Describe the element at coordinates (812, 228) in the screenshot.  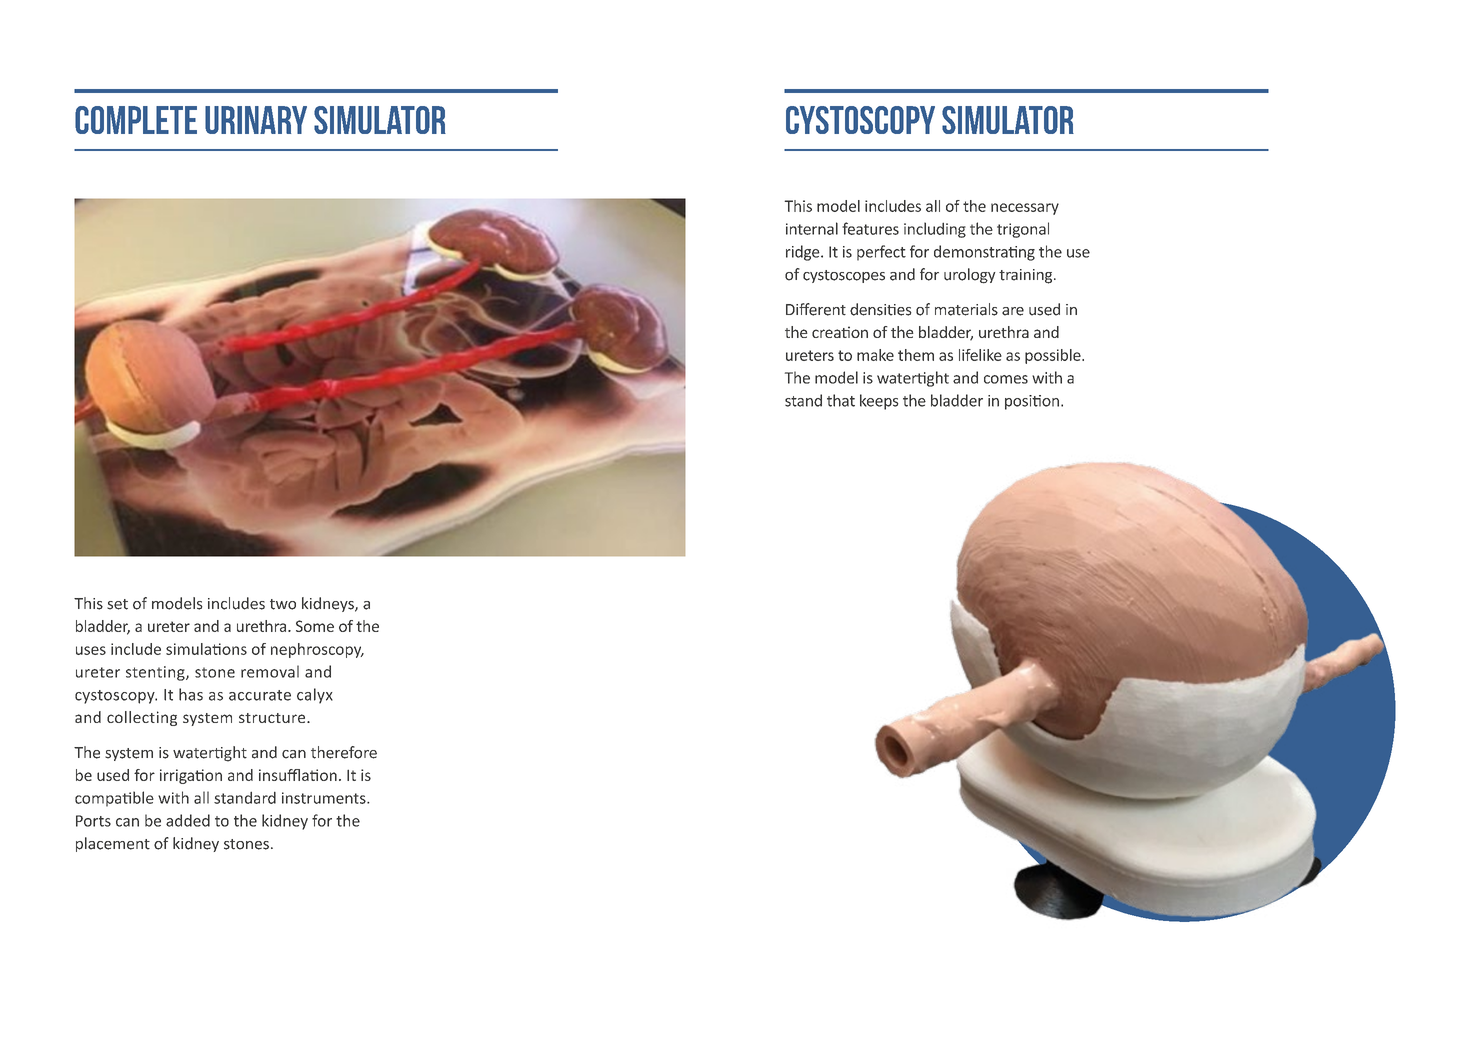
I see `internal` at that location.
